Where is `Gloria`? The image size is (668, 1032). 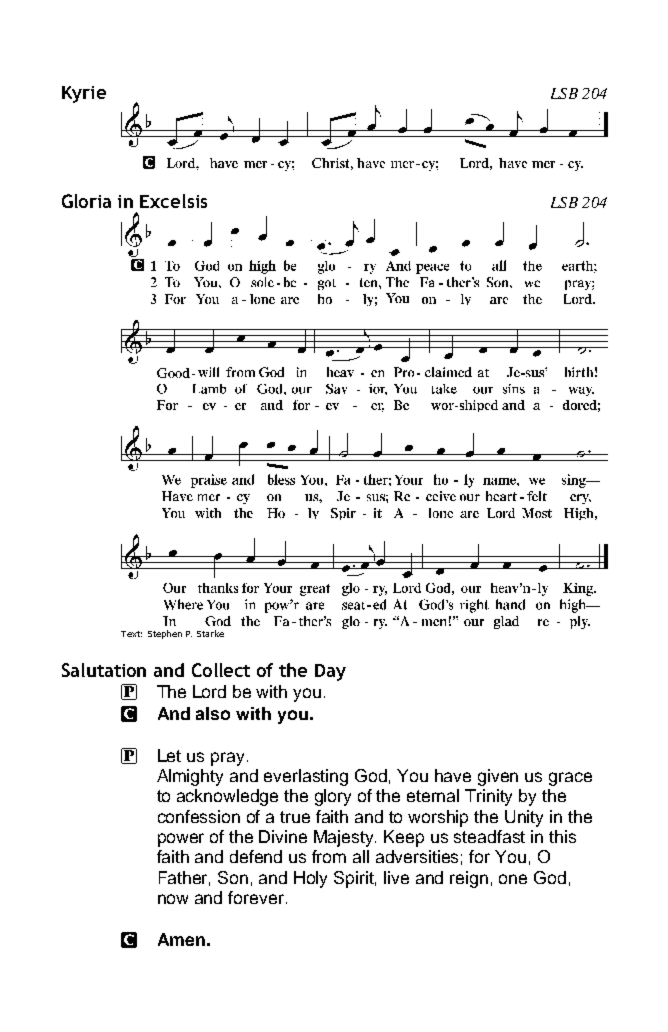 Gloria is located at coordinates (86, 201).
